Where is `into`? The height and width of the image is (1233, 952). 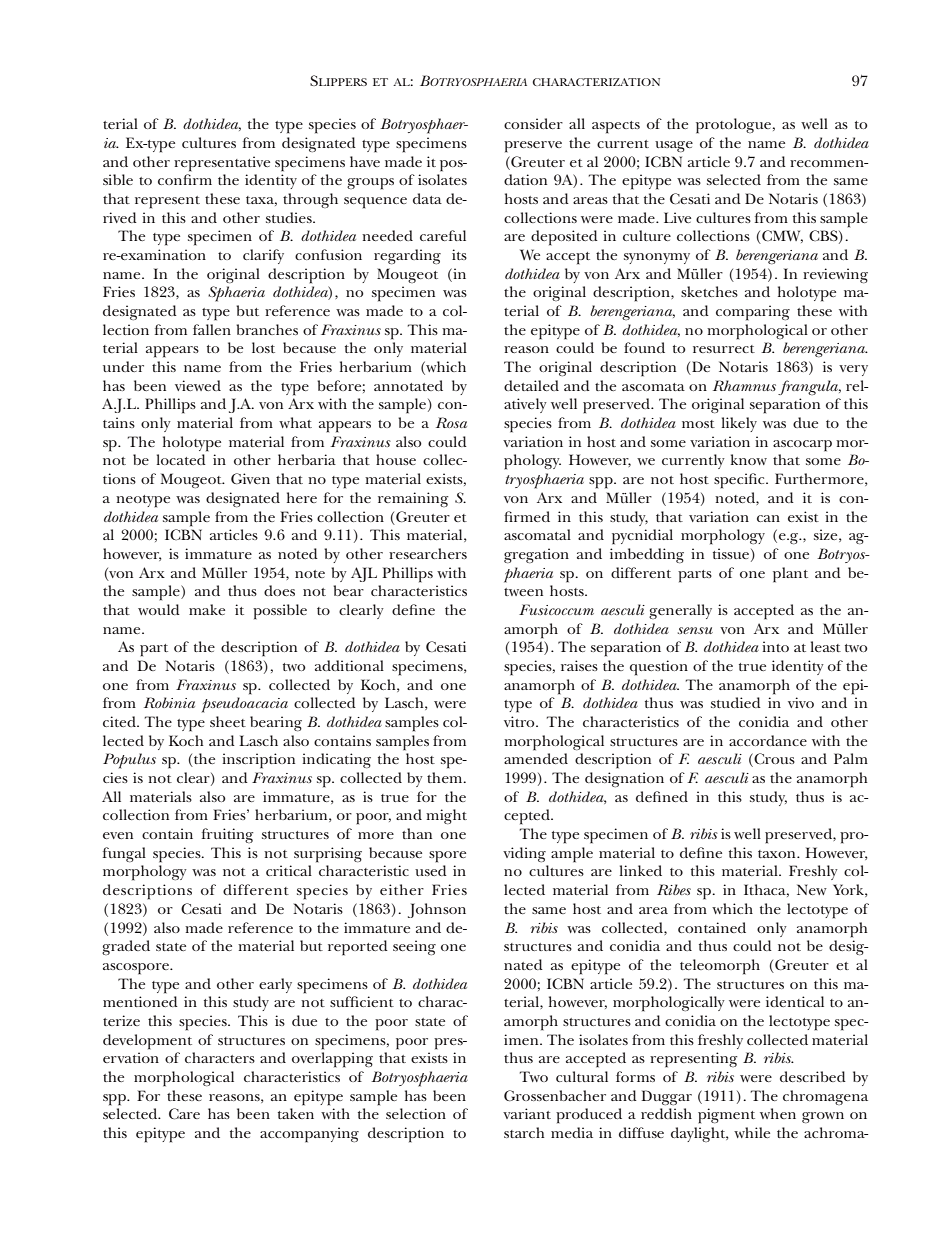
into is located at coordinates (775, 646).
